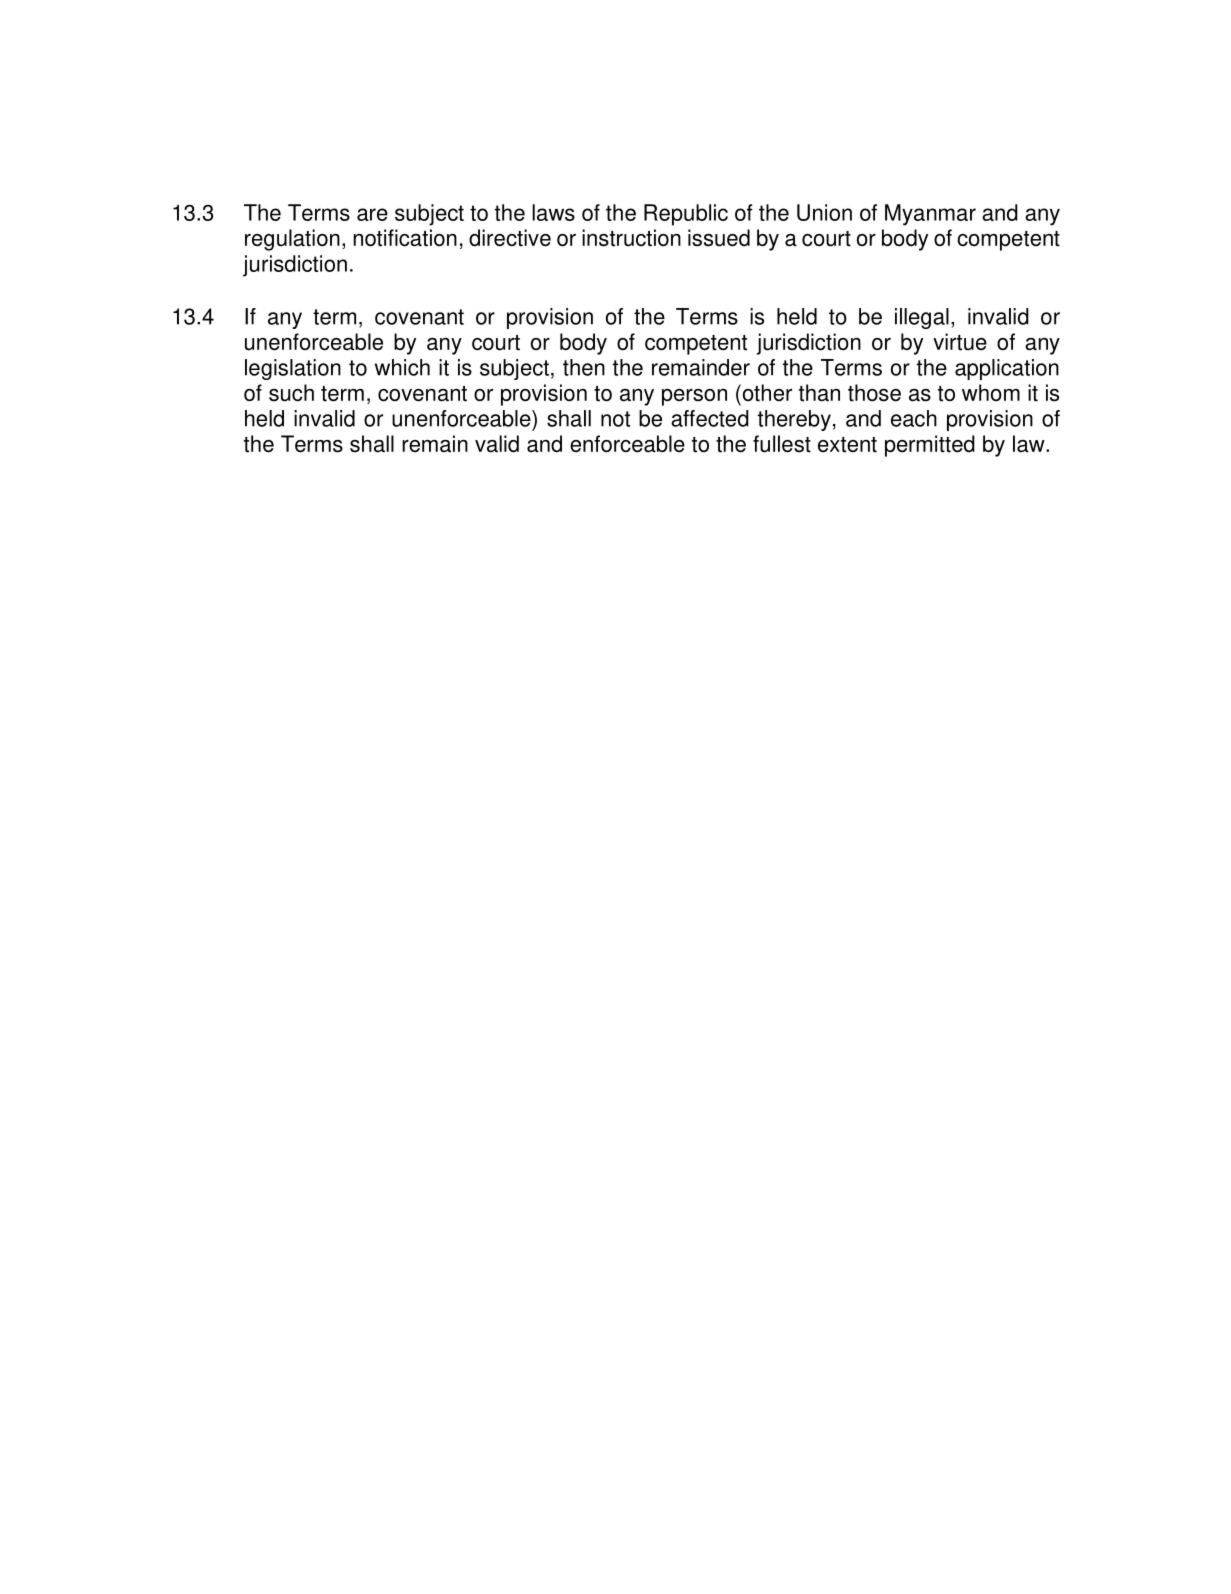  Describe the element at coordinates (584, 367) in the page. I see `then` at that location.
